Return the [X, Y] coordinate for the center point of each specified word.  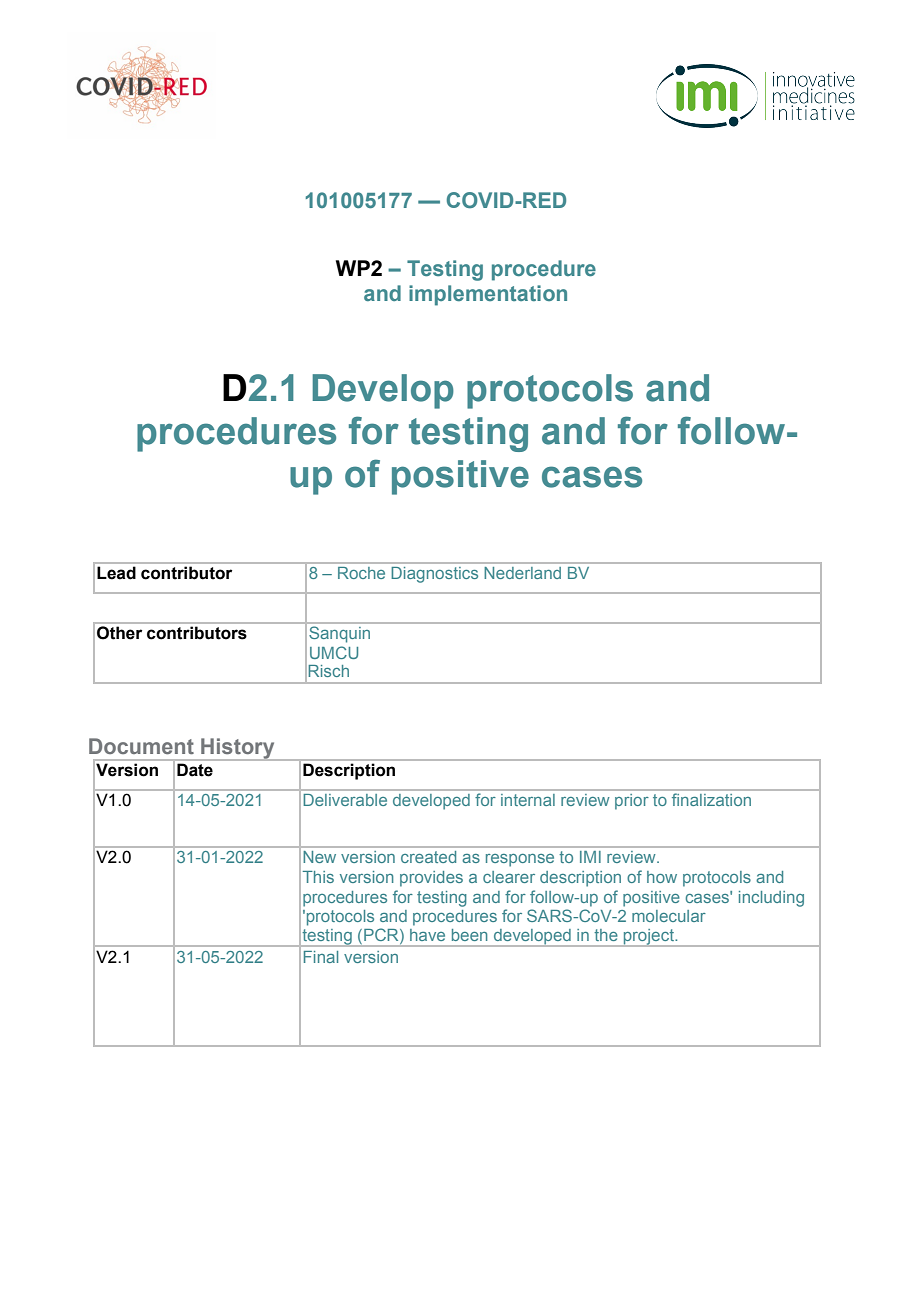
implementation [488, 295]
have [427, 935]
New [320, 857]
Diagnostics [435, 575]
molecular [669, 916]
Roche [361, 573]
